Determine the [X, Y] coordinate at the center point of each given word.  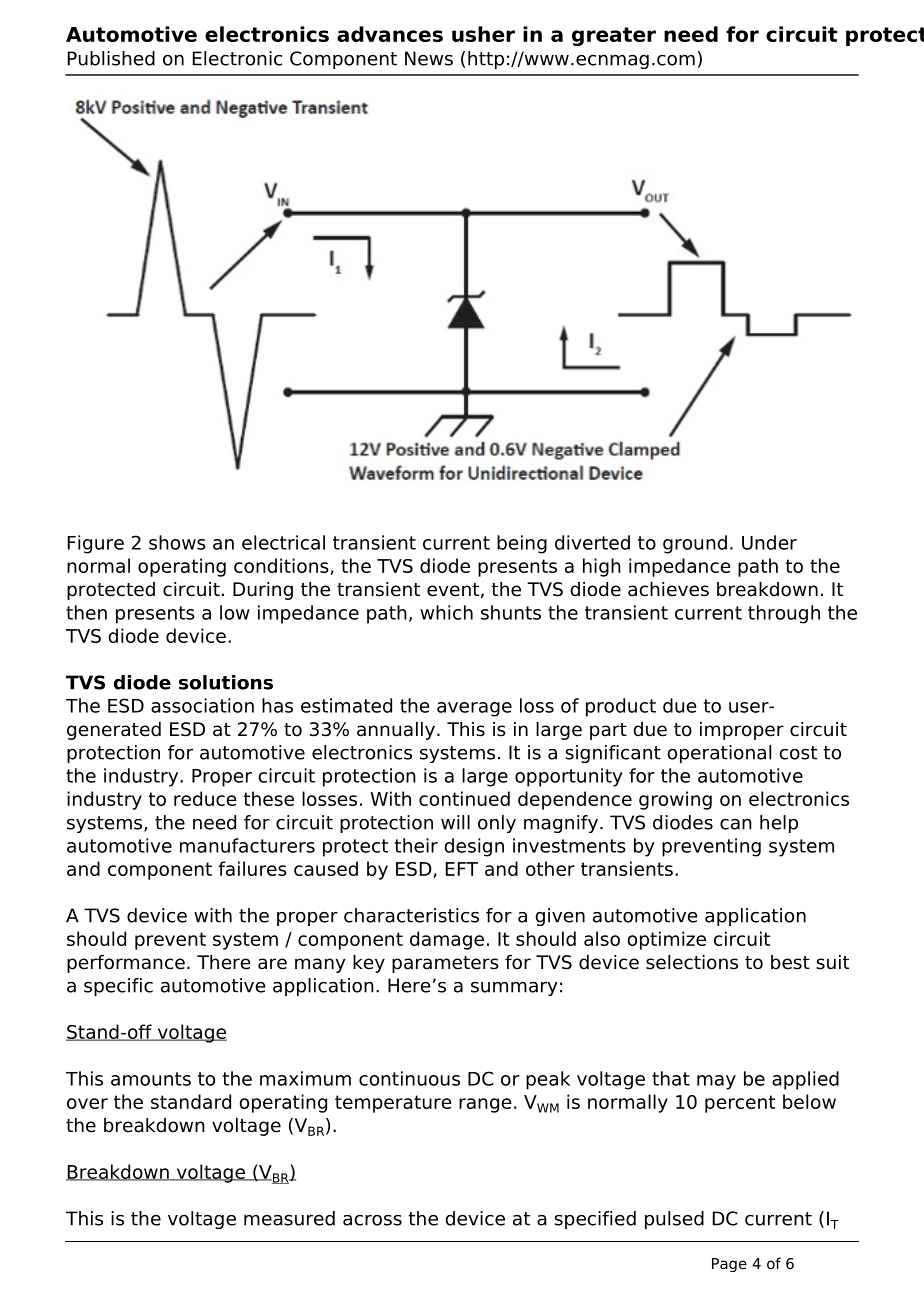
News [429, 58]
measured [289, 1218]
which [446, 612]
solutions [226, 682]
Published [111, 58]
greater [614, 36]
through [784, 614]
